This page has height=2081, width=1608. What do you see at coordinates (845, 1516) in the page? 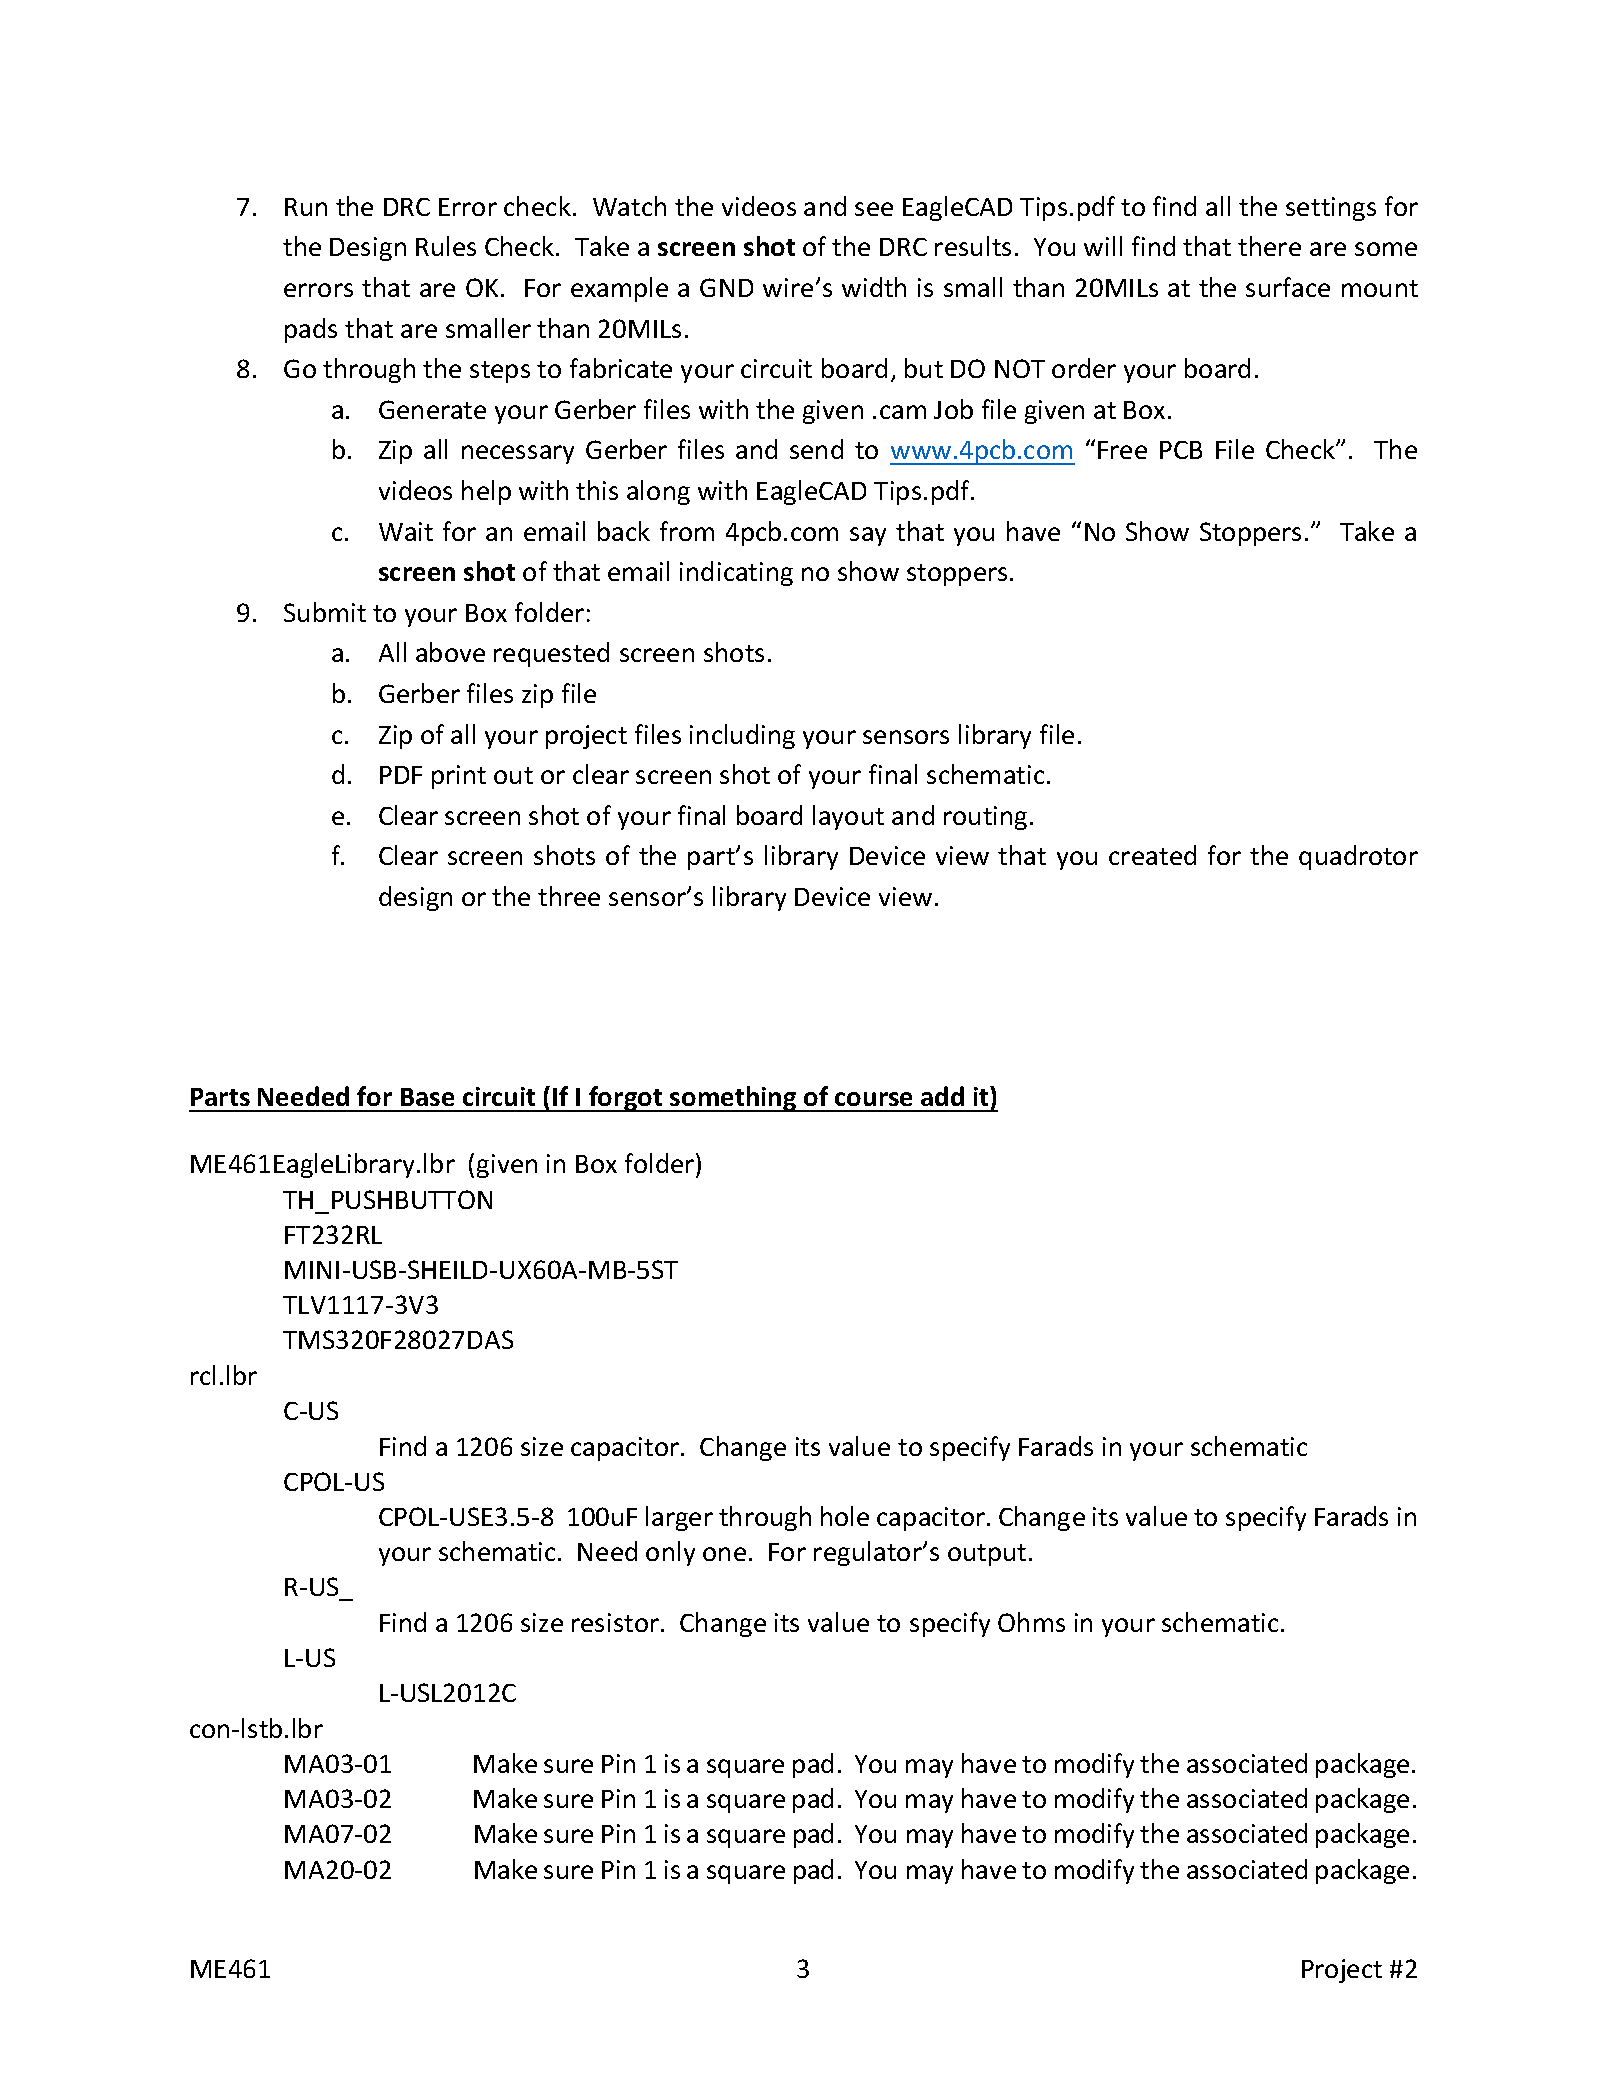
I see `hole` at bounding box center [845, 1516].
